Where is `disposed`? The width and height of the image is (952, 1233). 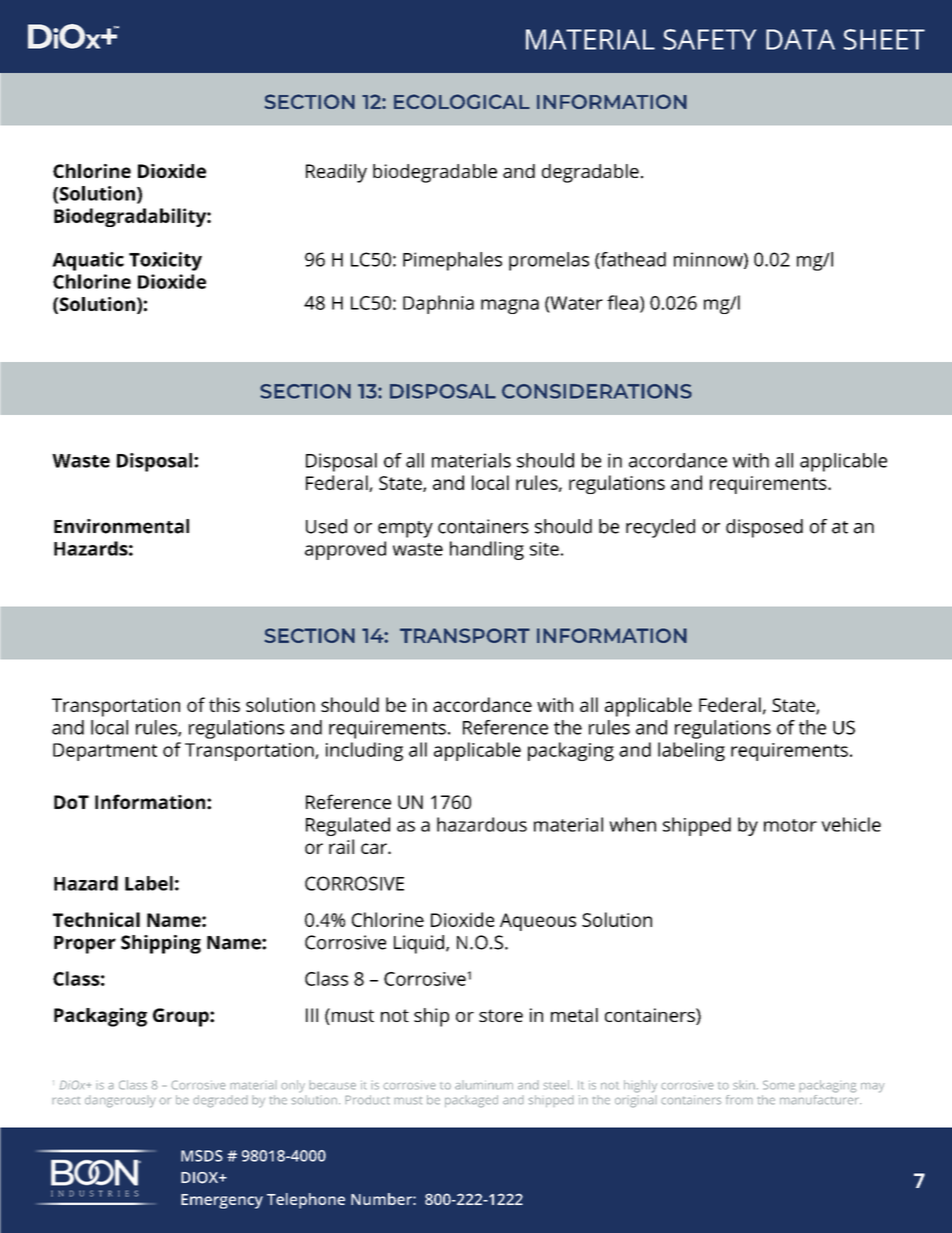 disposed is located at coordinates (764, 528).
